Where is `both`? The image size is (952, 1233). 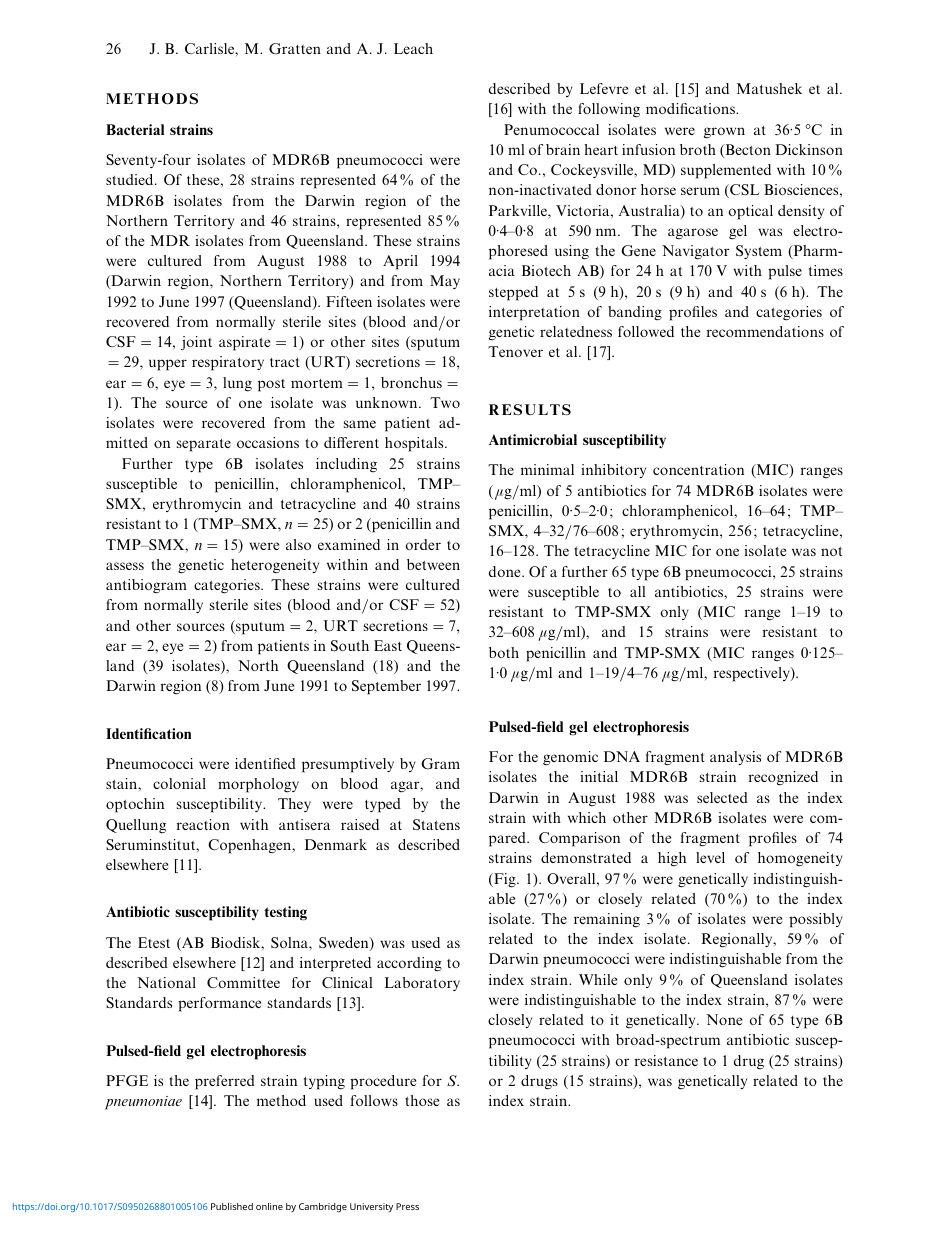 both is located at coordinates (504, 652).
